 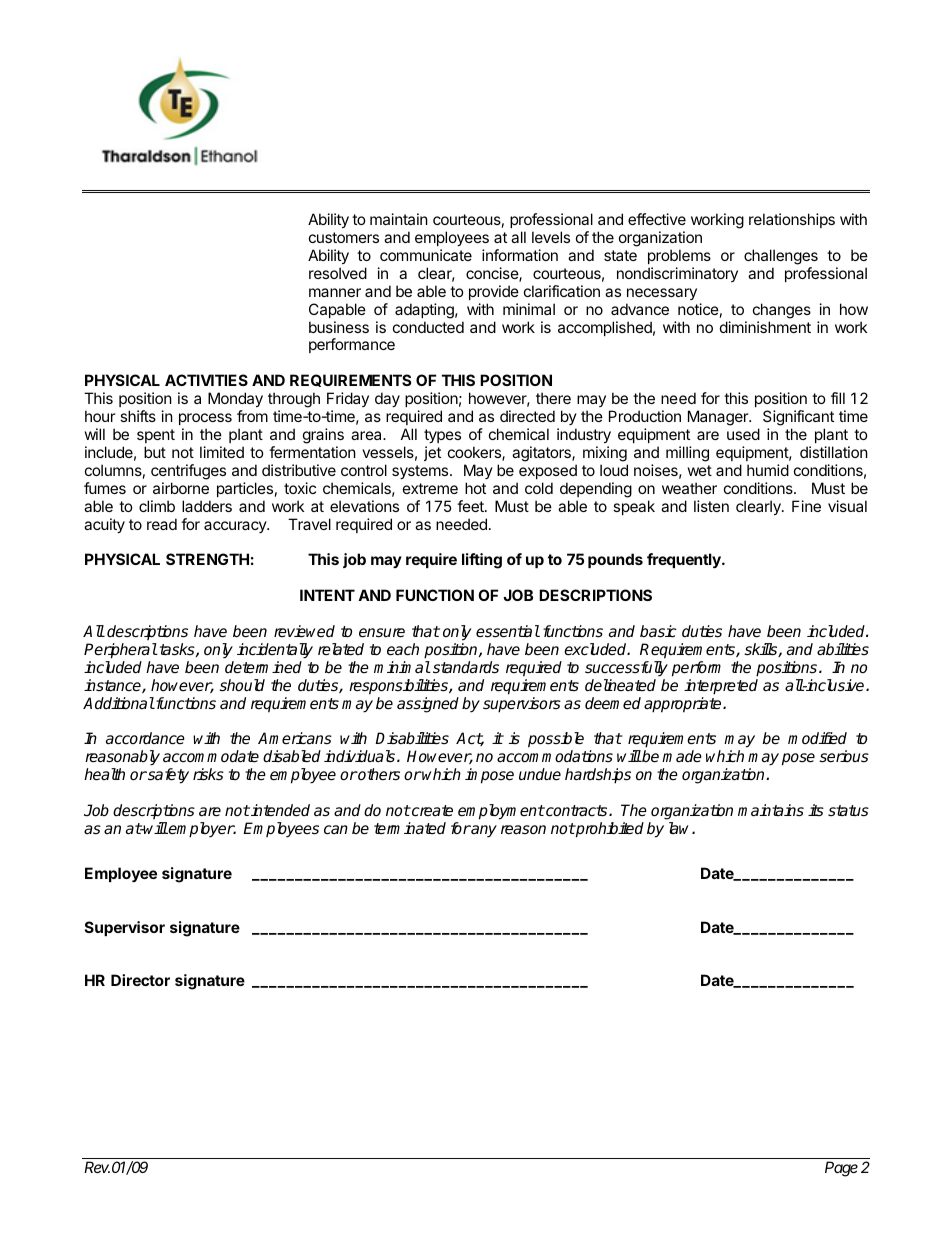 What do you see at coordinates (338, 273) in the screenshot?
I see `resolved` at bounding box center [338, 273].
